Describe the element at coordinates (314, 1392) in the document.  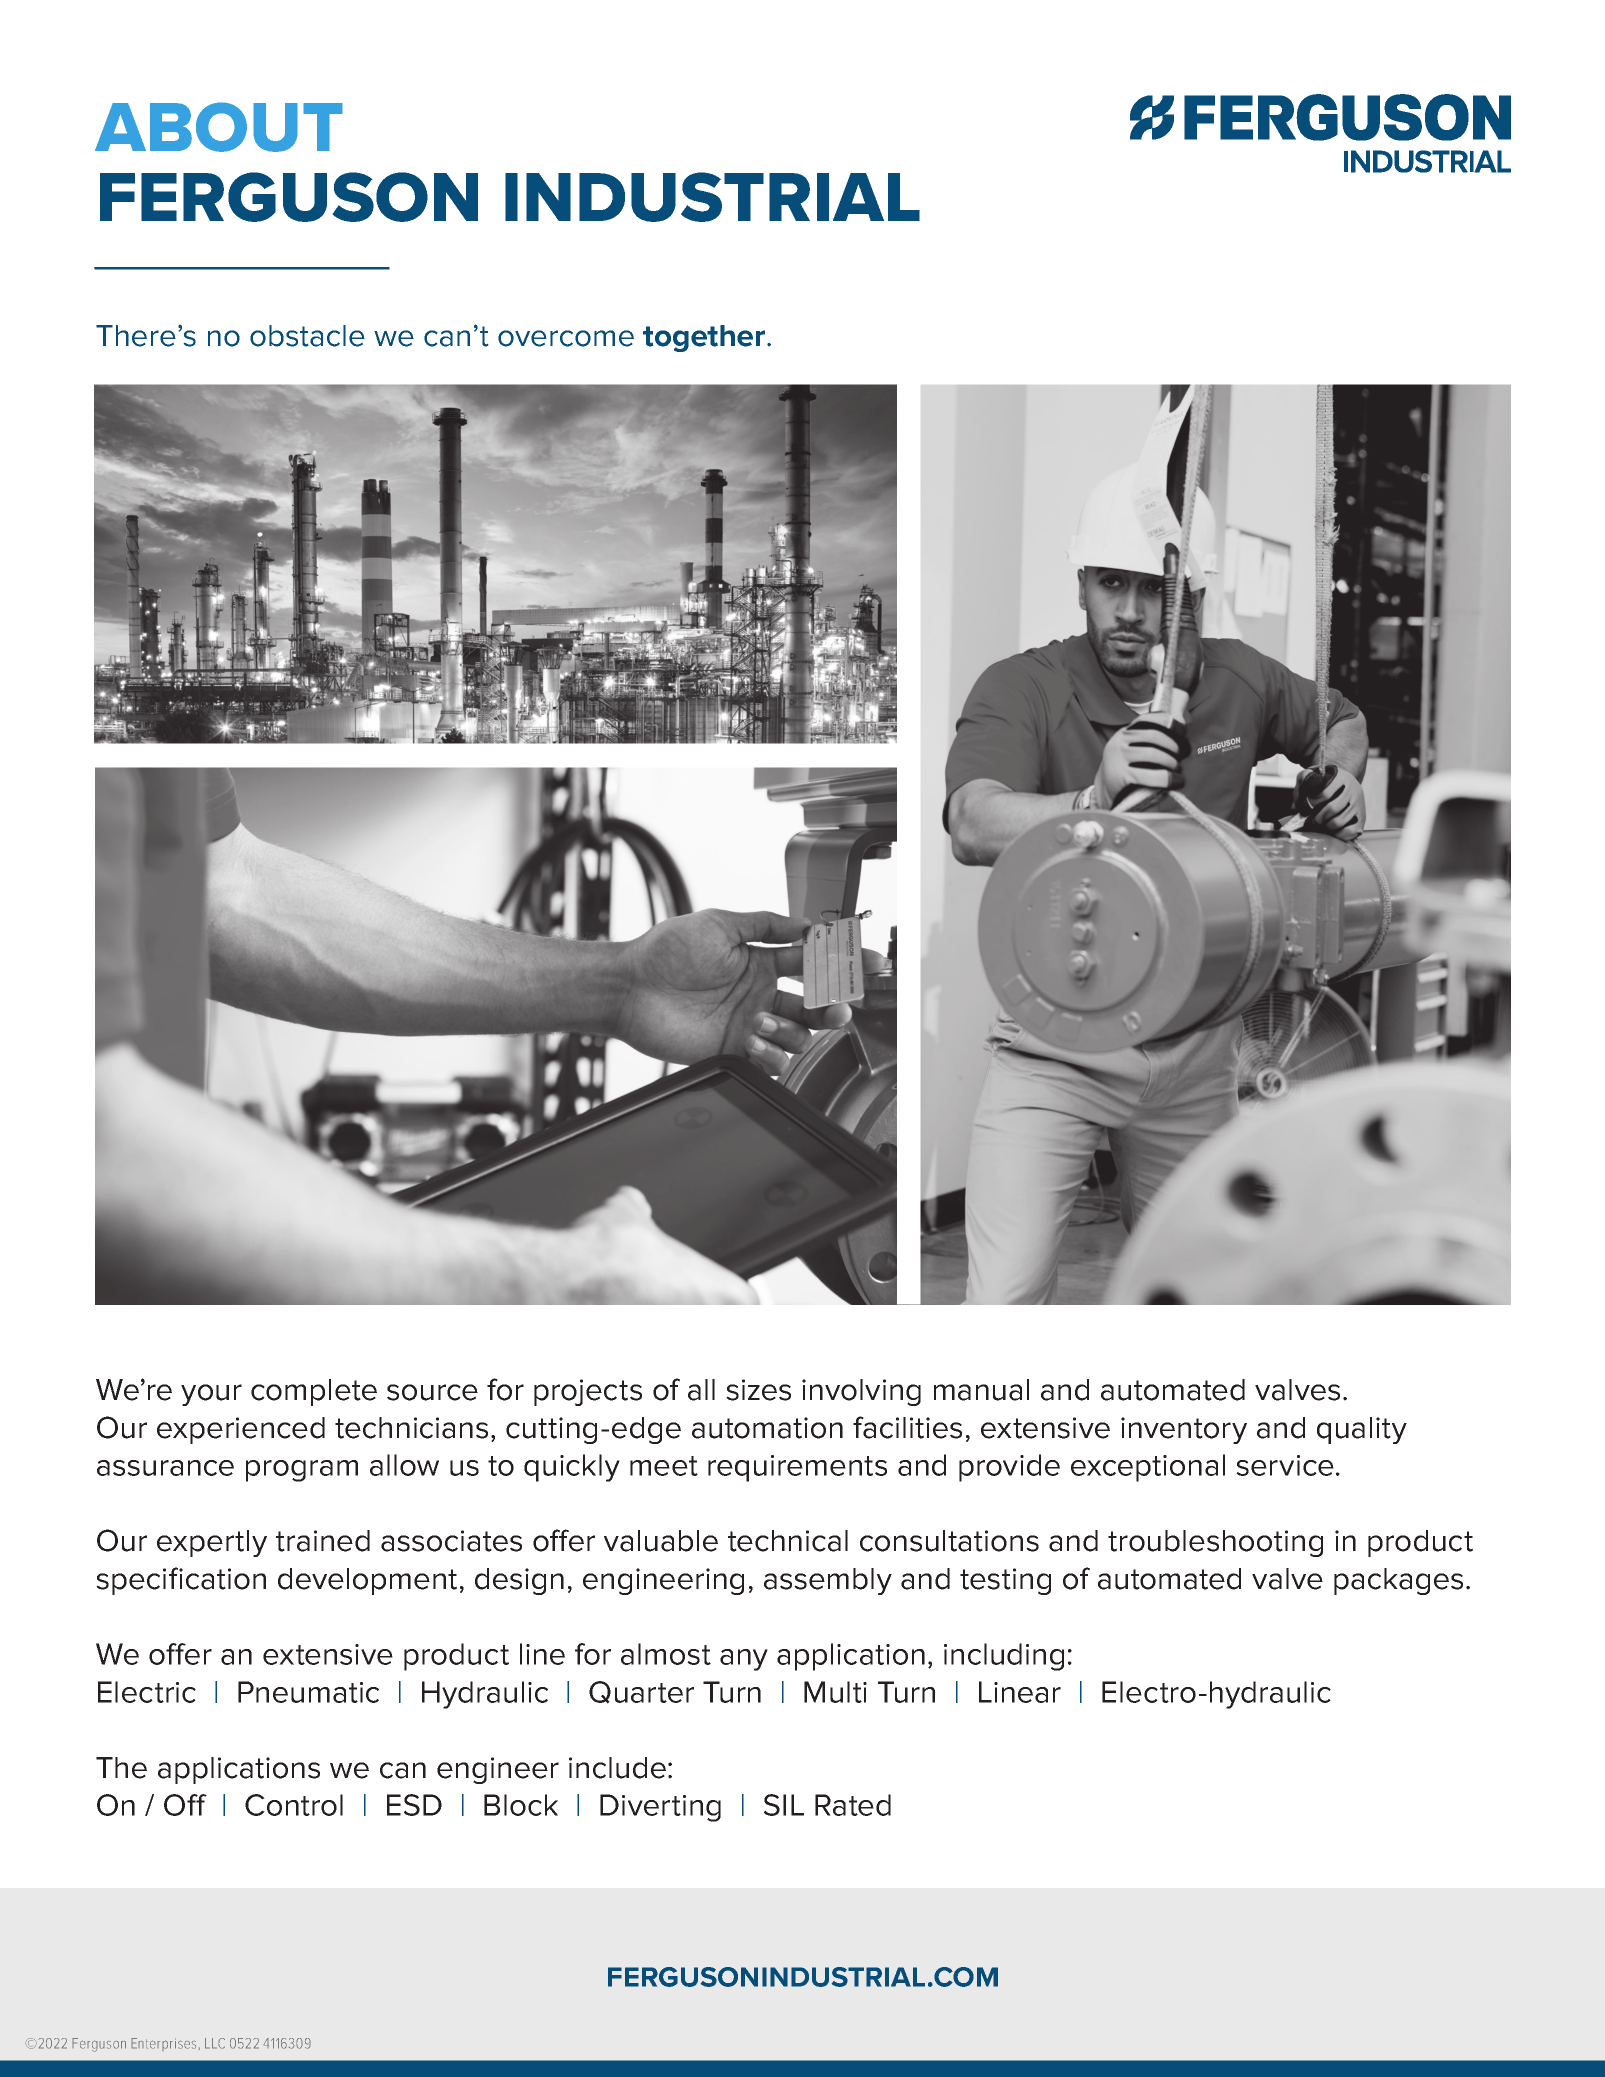
I see `complete` at that location.
